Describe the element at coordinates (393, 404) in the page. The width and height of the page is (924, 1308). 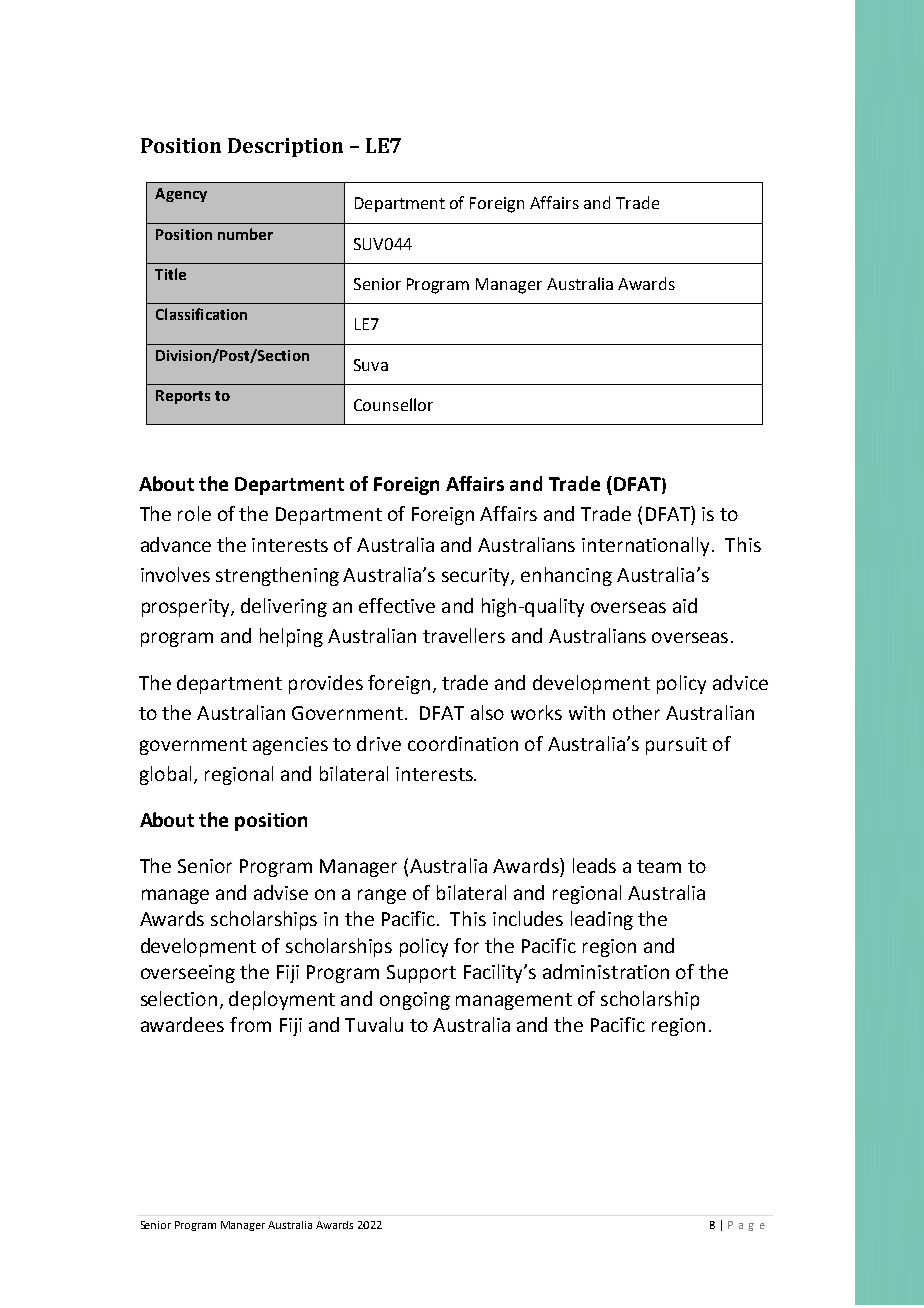
I see `Counsellor` at that location.
